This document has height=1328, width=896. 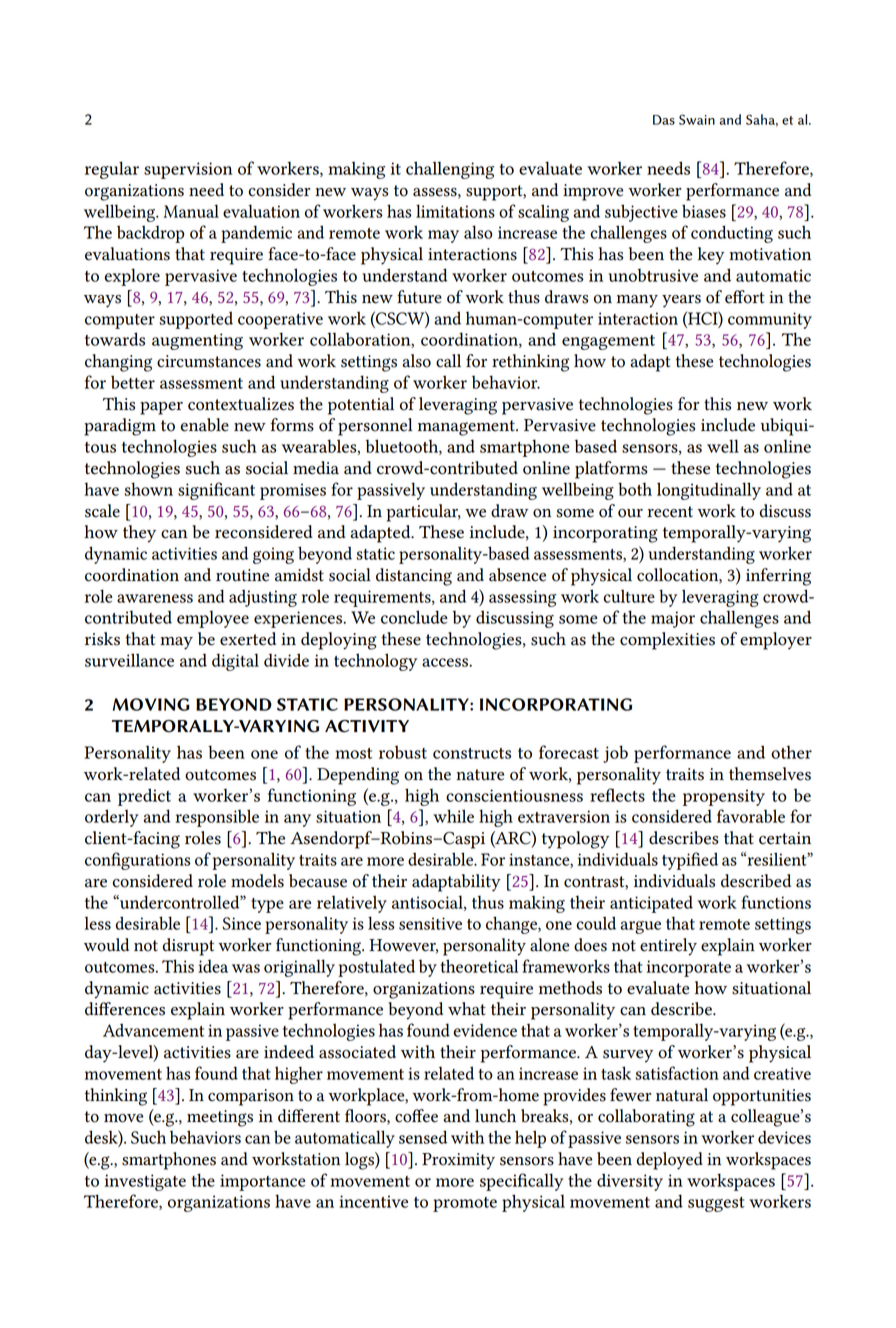 I want to click on Das, so click(x=664, y=120).
